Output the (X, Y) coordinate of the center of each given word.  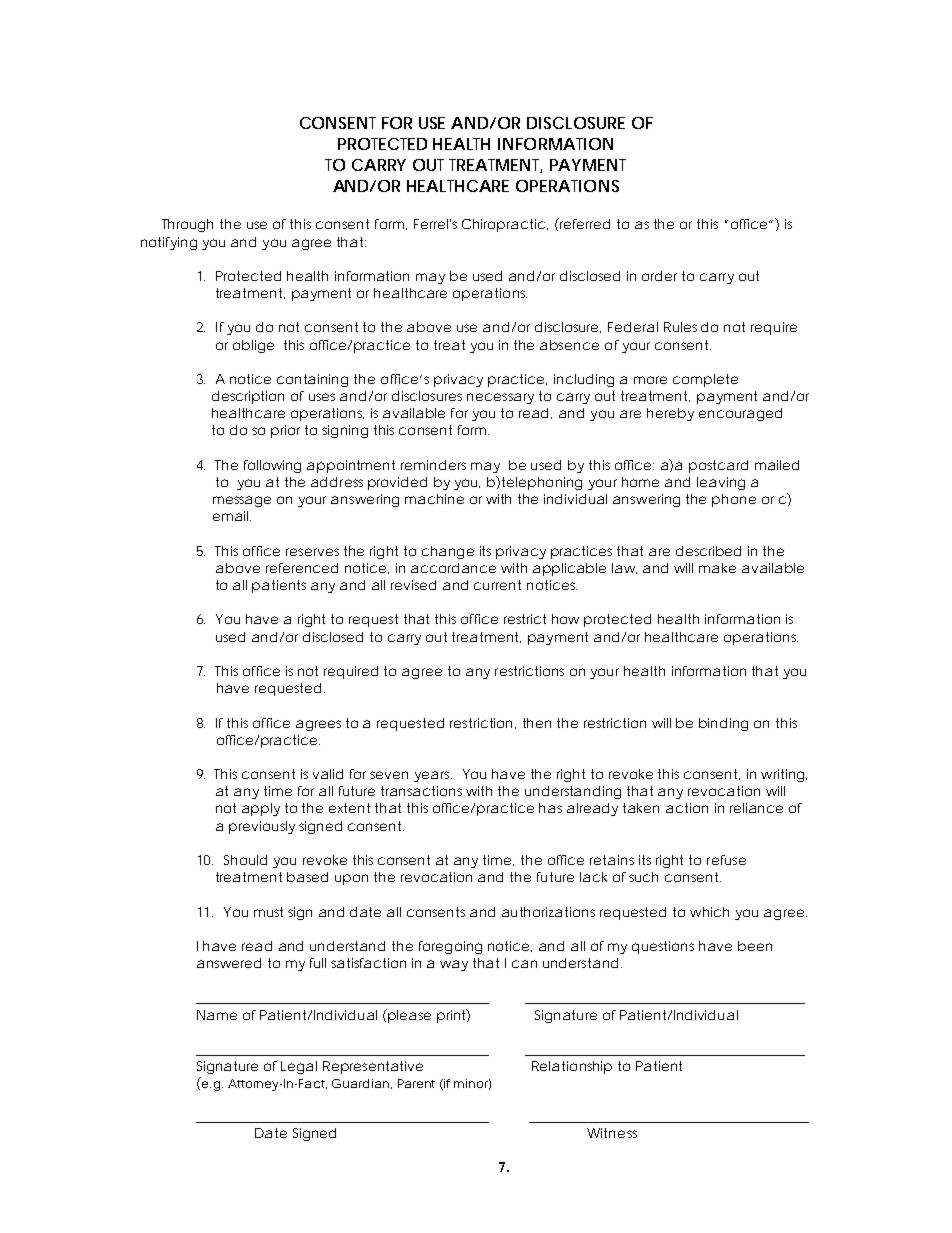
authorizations (548, 912)
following (272, 466)
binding (723, 724)
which (709, 912)
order (659, 276)
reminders (433, 465)
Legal (299, 1067)
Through (187, 225)
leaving (721, 483)
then (537, 723)
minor (472, 1084)
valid (328, 774)
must (268, 912)
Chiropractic (503, 225)
